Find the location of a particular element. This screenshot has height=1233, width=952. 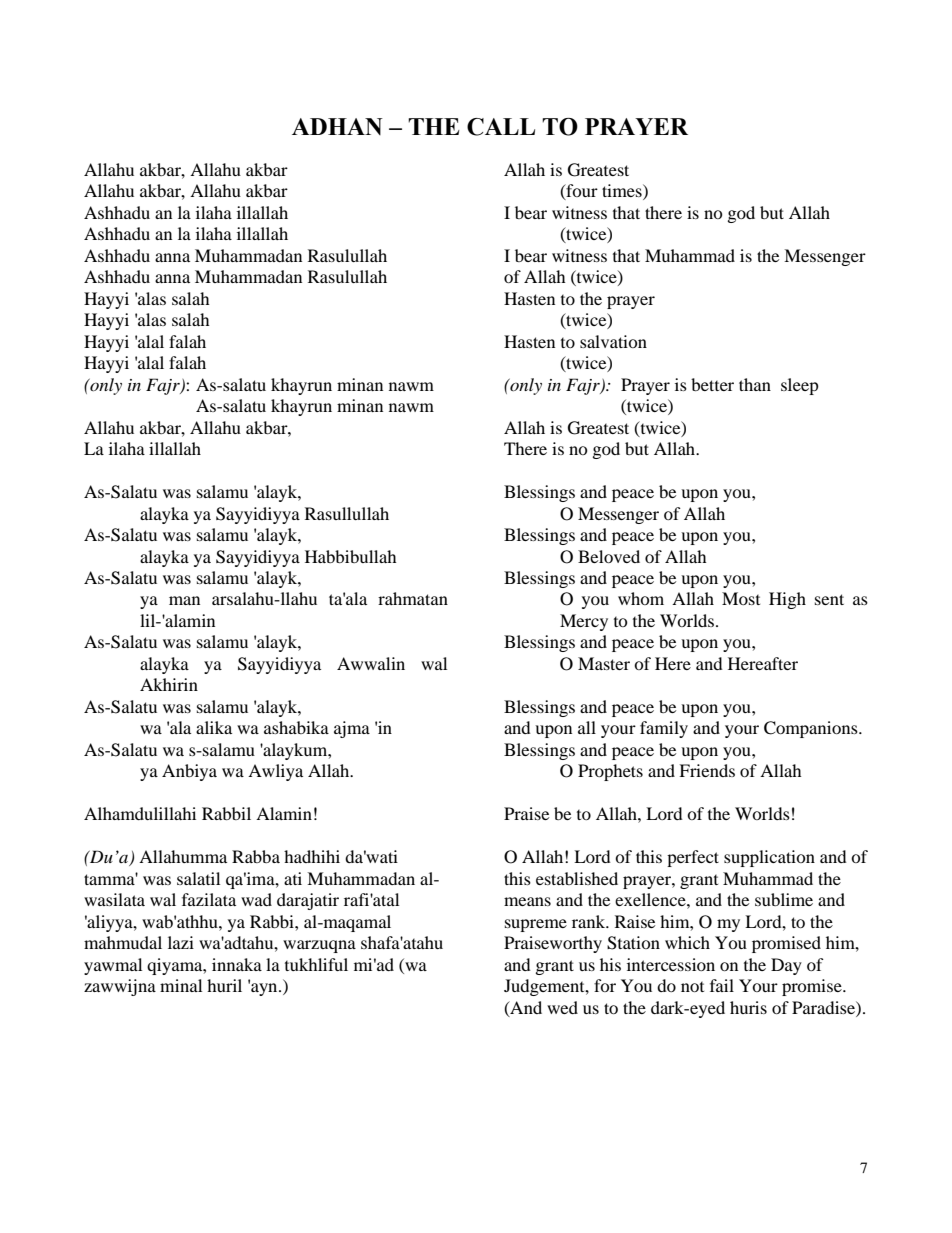

wed is located at coordinates (562, 1007).
